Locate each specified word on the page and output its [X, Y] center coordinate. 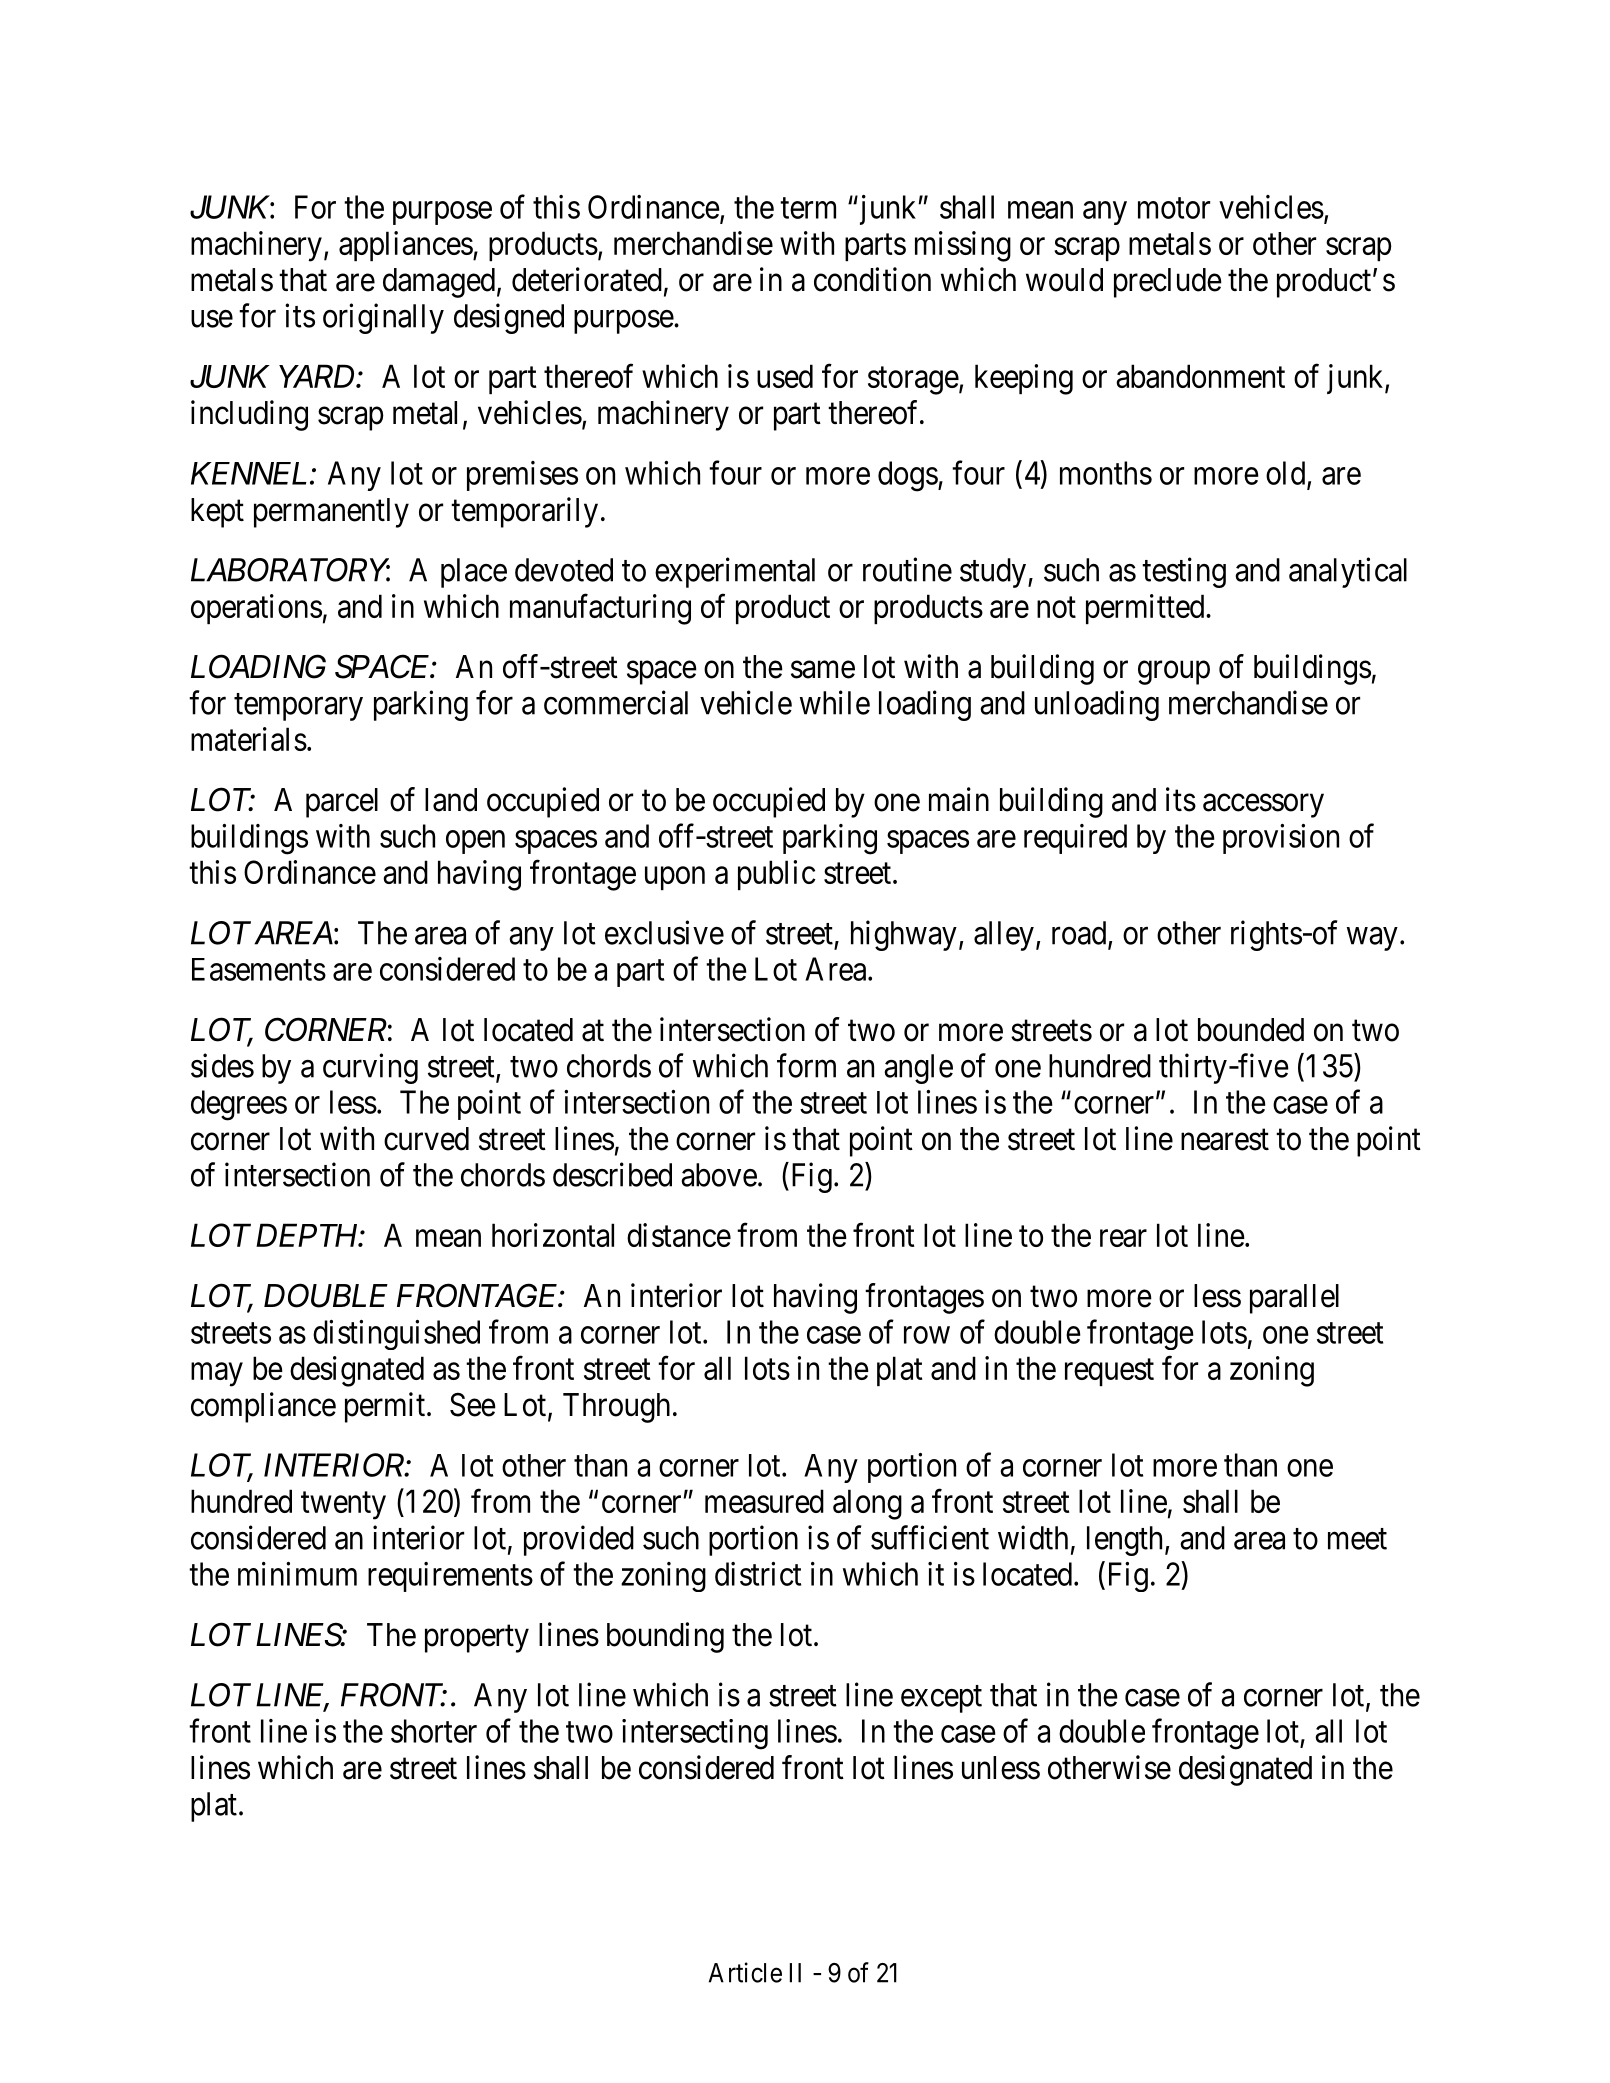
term [808, 208]
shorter [434, 1731]
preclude [1168, 283]
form [806, 1065]
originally [383, 318]
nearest [1225, 1140]
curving [370, 1068]
